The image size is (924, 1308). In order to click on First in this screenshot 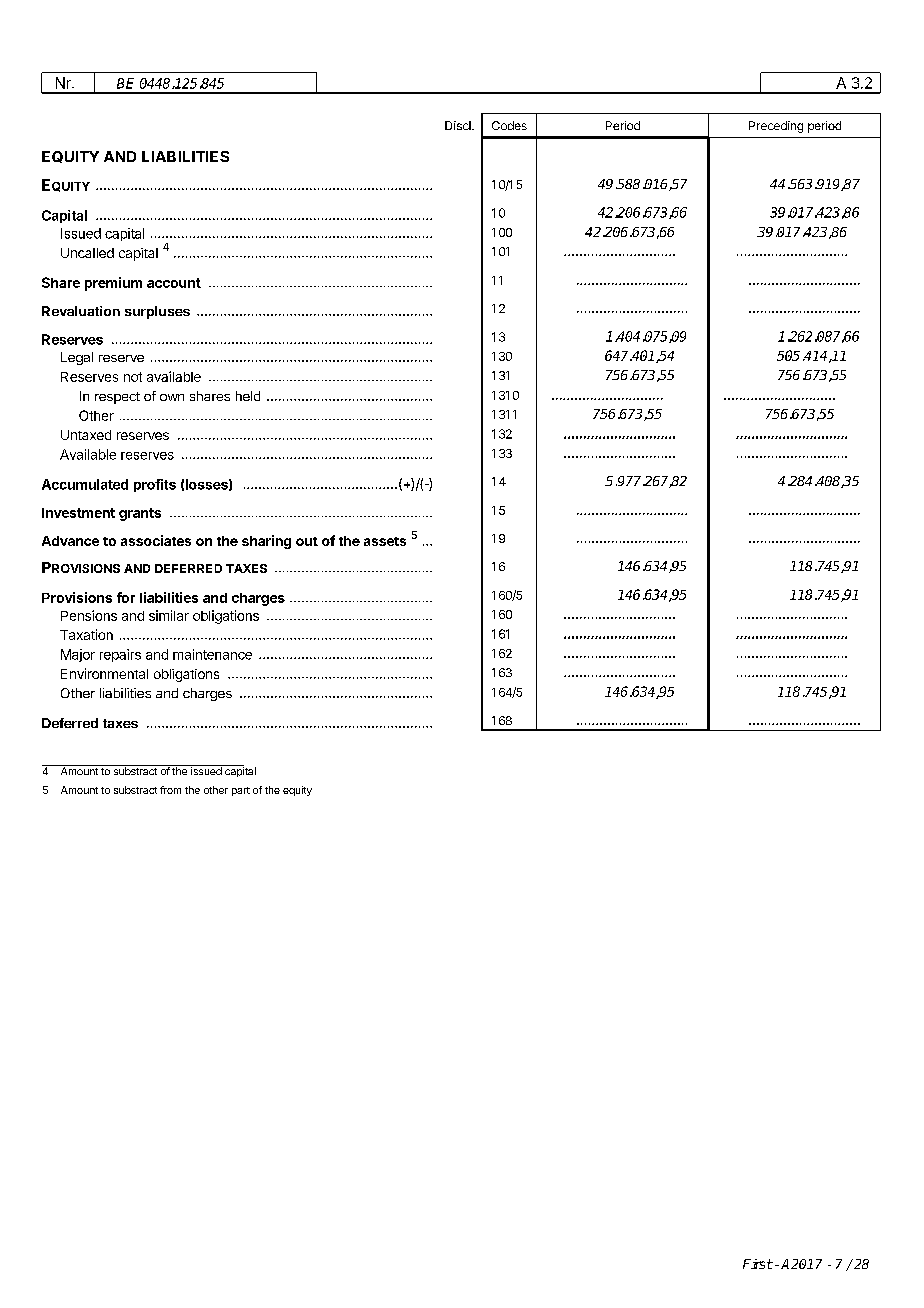, I will do `click(758, 1264)`.
